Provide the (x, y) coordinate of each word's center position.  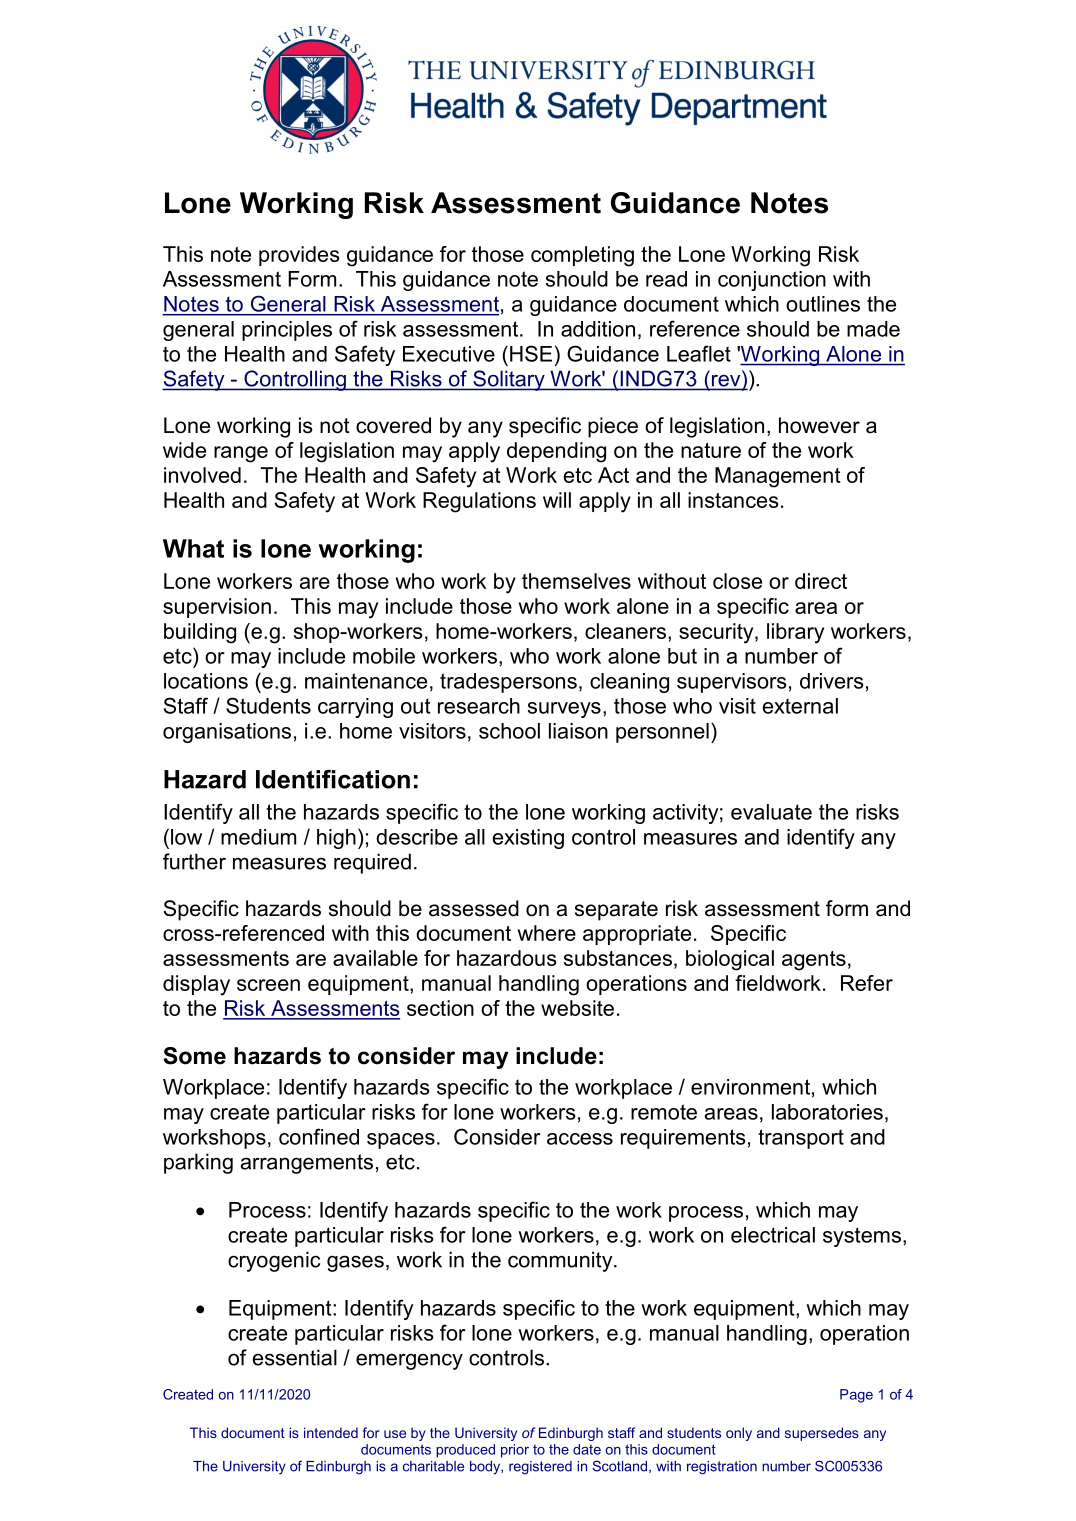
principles (287, 331)
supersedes (822, 1434)
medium (258, 837)
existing (528, 839)
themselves (576, 581)
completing (582, 256)
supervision (217, 608)
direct (821, 581)
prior (515, 1451)
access (580, 1139)
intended (331, 1432)
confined (319, 1136)
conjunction (772, 281)
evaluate (771, 812)
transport (801, 1139)
